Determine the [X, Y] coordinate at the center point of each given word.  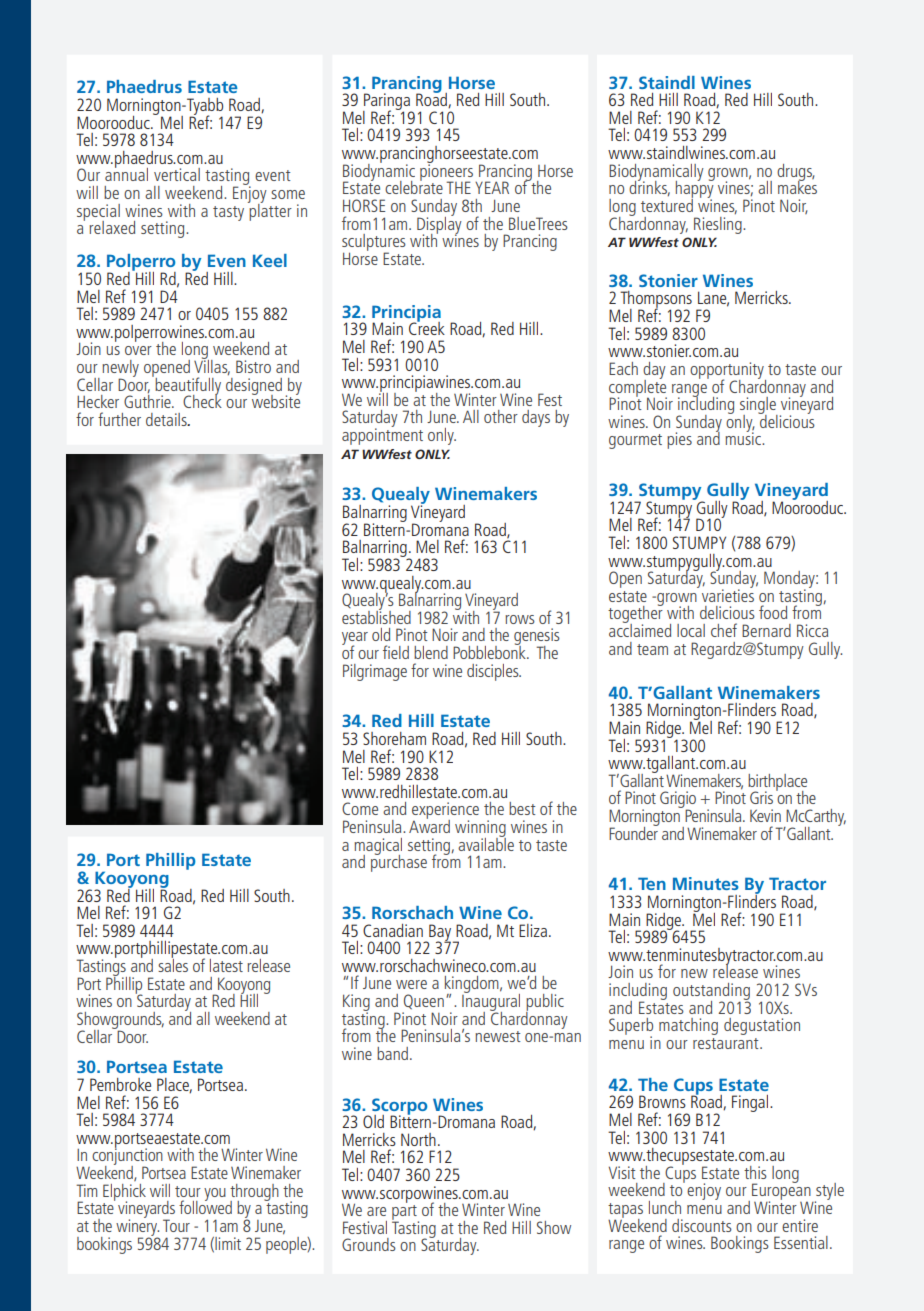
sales [173, 964]
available [486, 843]
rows [520, 619]
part [405, 1213]
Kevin [765, 815]
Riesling [719, 224]
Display [439, 225]
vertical [177, 174]
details [167, 419]
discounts [702, 1225]
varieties [728, 594]
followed [205, 1206]
